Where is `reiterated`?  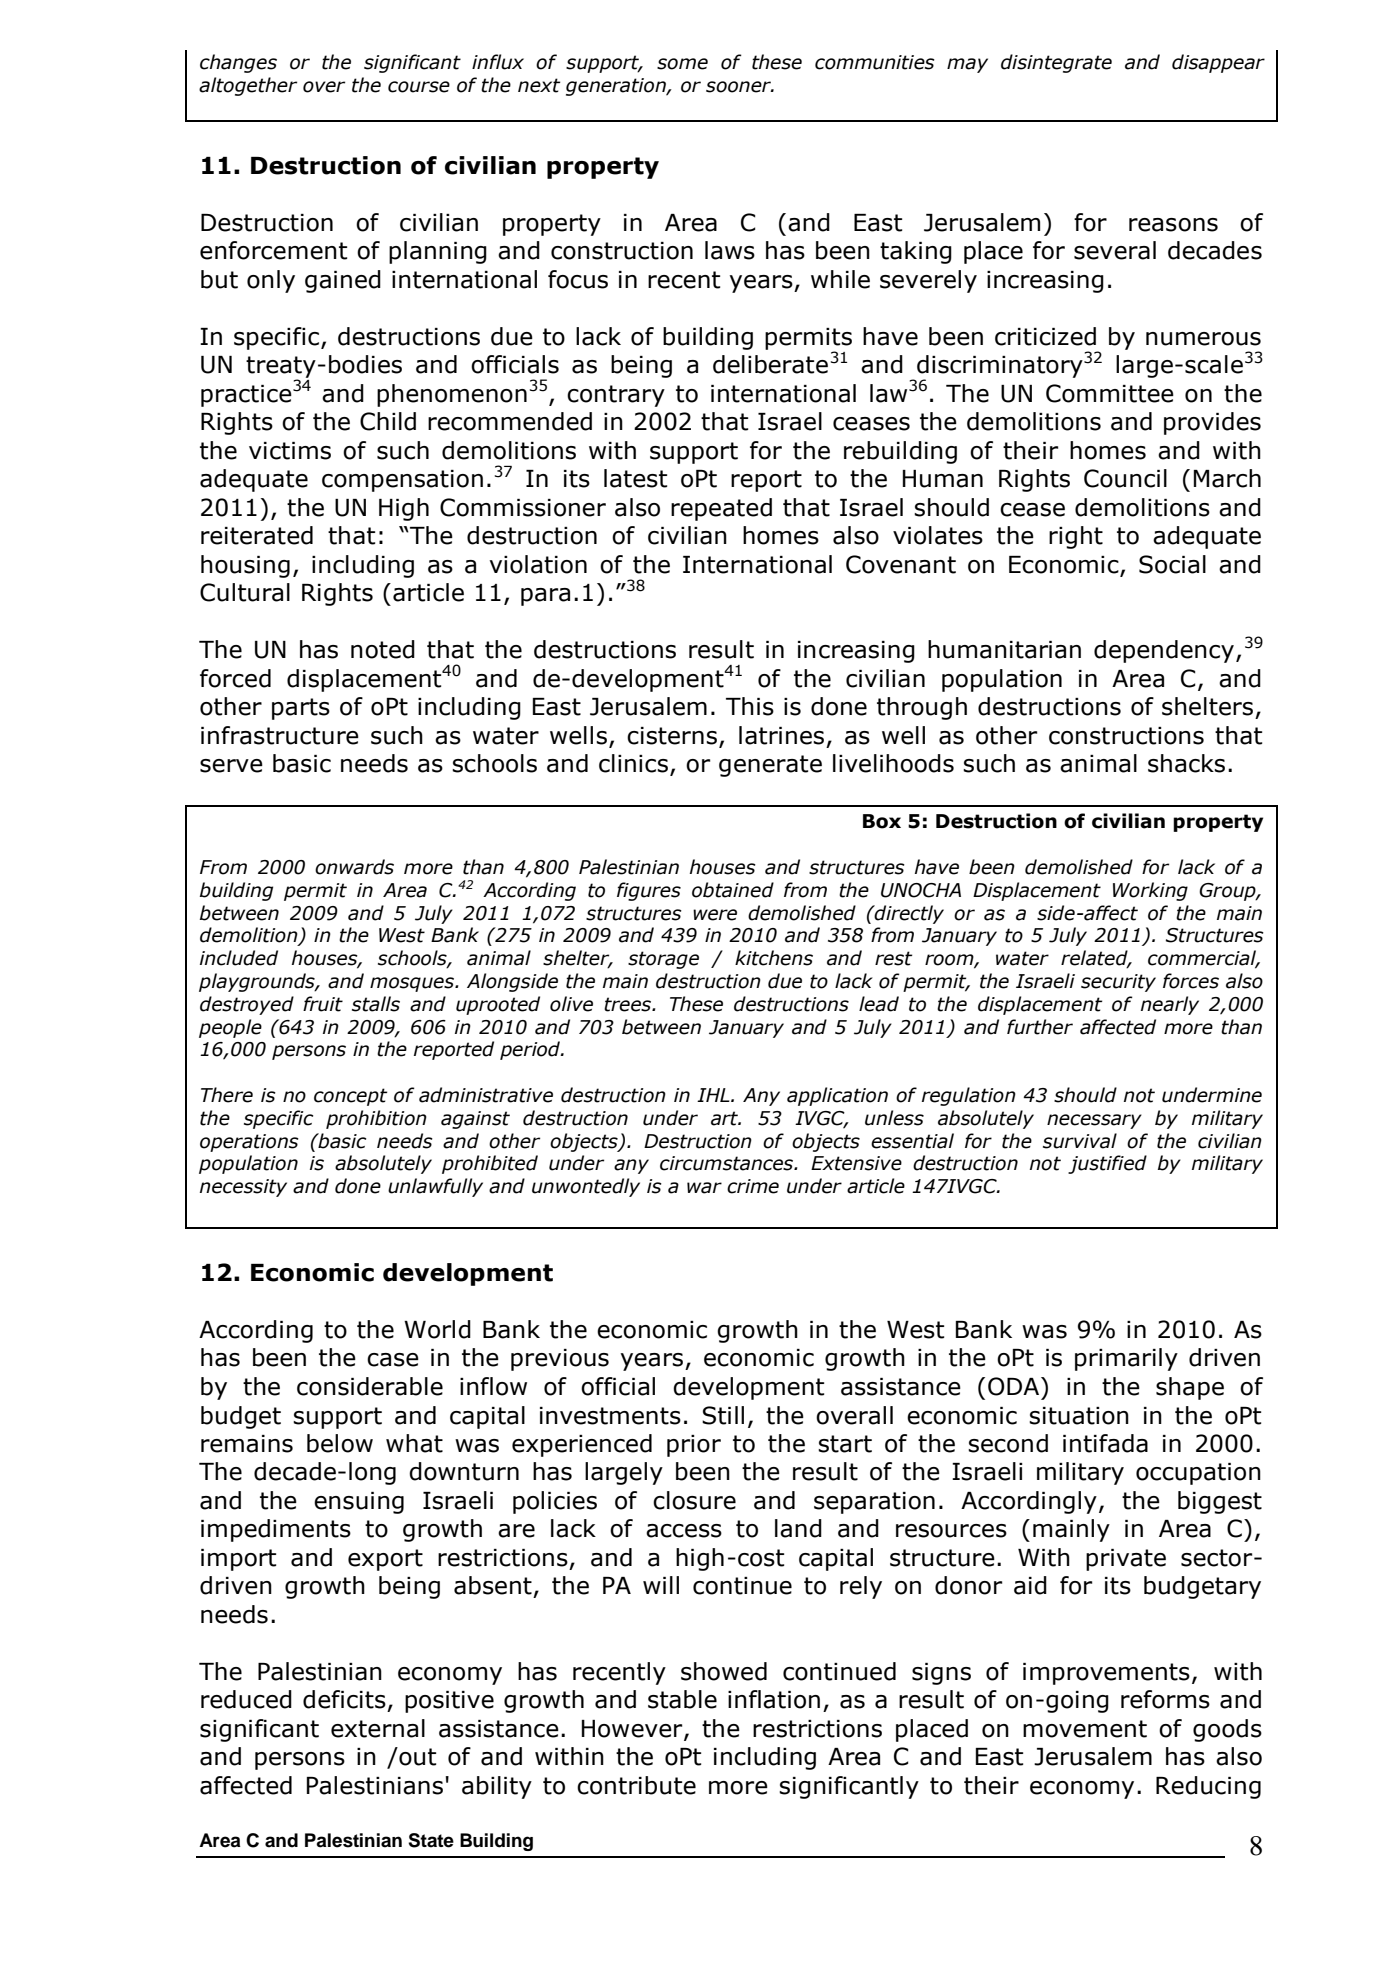 reiterated is located at coordinates (257, 535).
